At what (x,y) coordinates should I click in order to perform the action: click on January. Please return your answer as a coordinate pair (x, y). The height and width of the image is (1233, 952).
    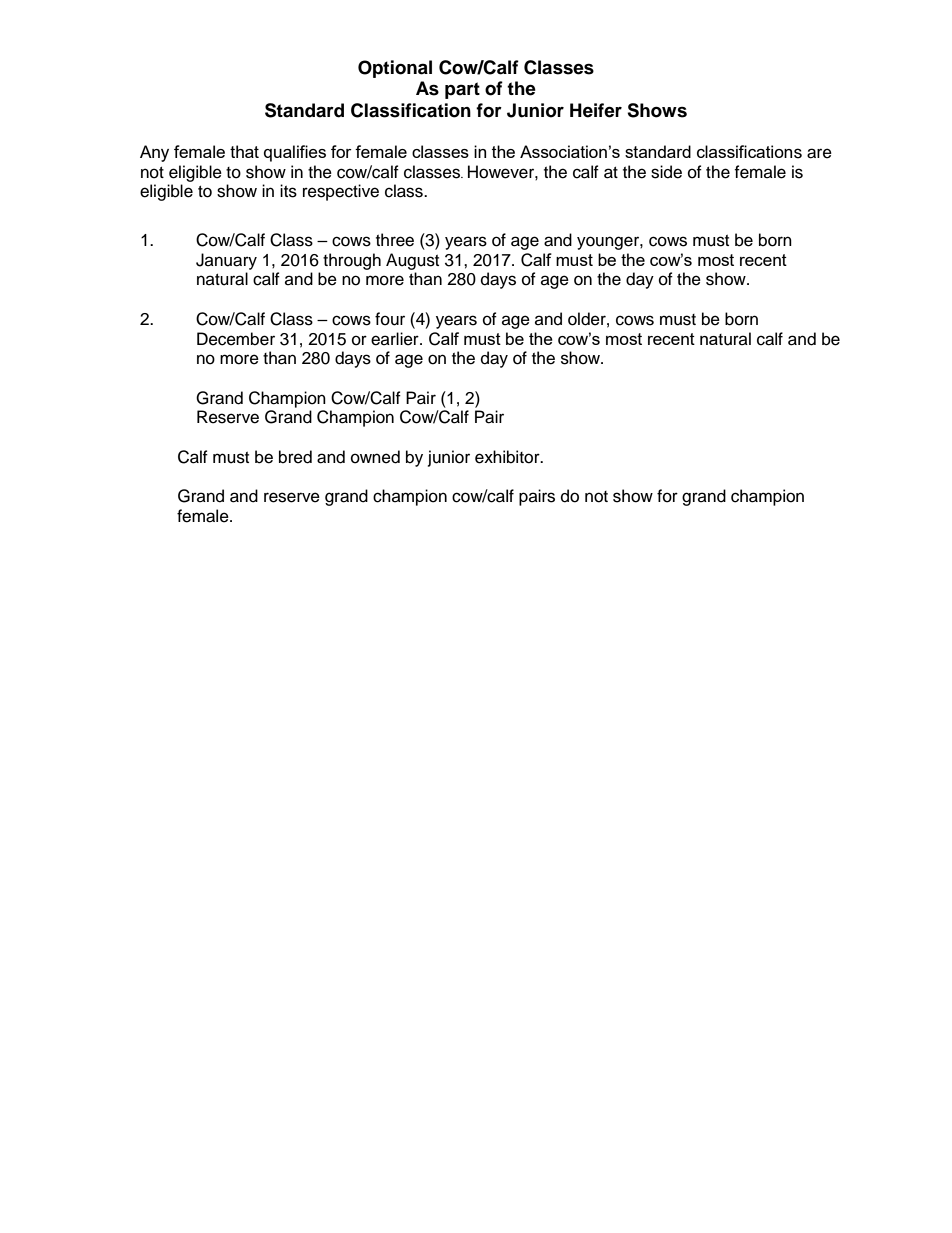
    Looking at the image, I should click on (226, 261).
